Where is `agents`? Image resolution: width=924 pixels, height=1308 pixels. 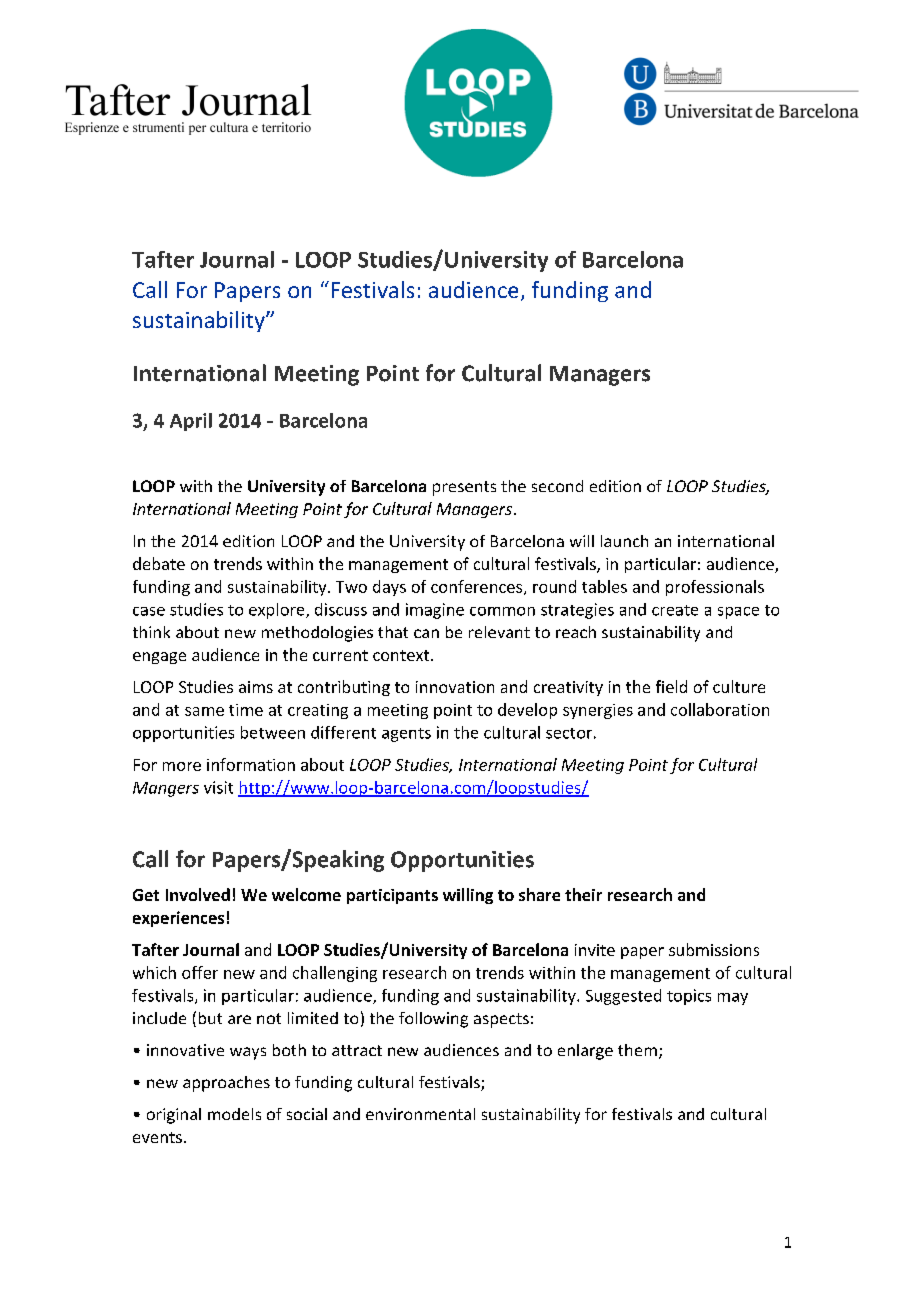 agents is located at coordinates (406, 735).
